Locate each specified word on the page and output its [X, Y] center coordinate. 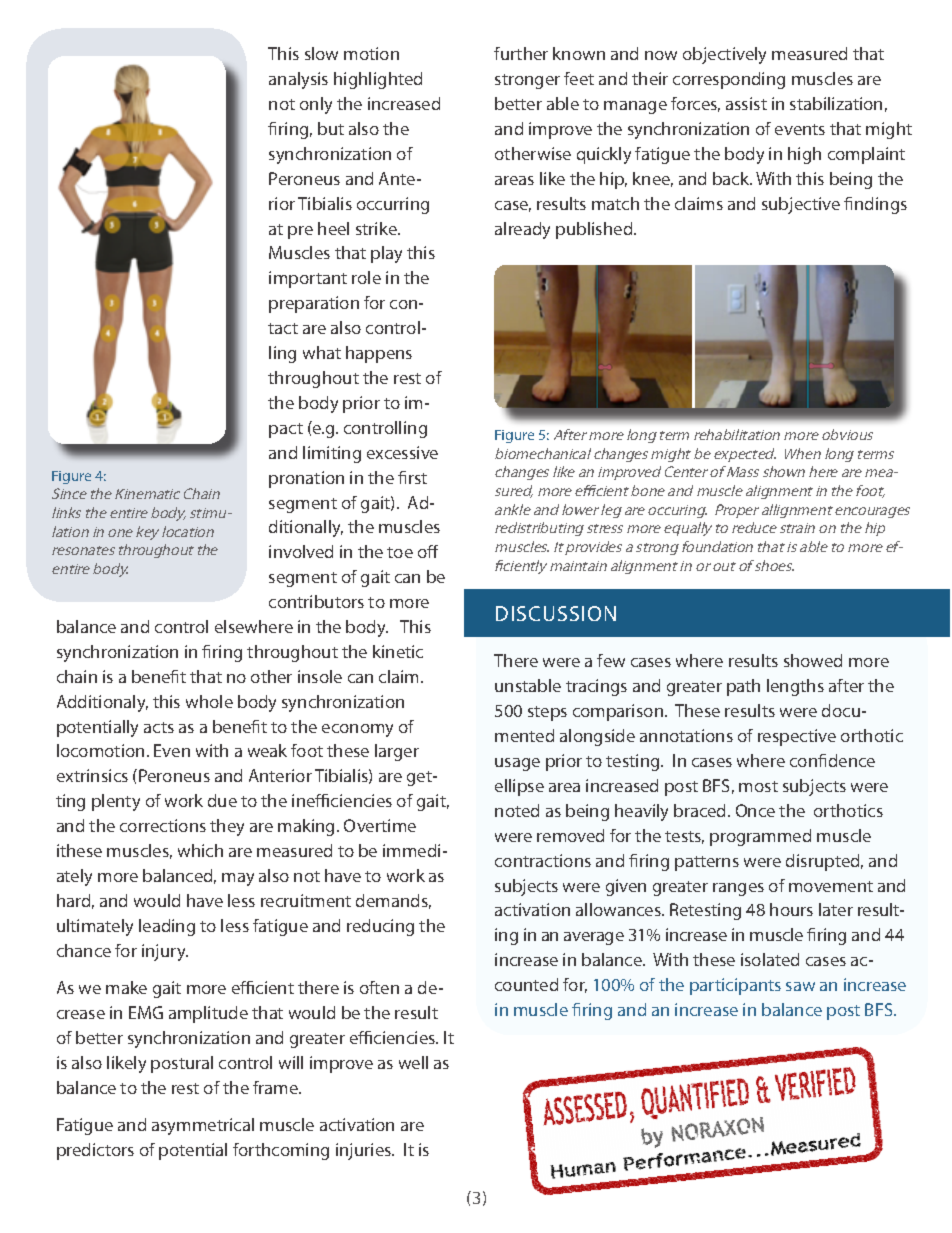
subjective [801, 205]
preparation [314, 304]
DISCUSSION [556, 613]
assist [746, 103]
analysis [298, 80]
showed [813, 660]
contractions [543, 860]
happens [379, 354]
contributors [316, 601]
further [521, 53]
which [200, 850]
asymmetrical [203, 1126]
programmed [760, 837]
